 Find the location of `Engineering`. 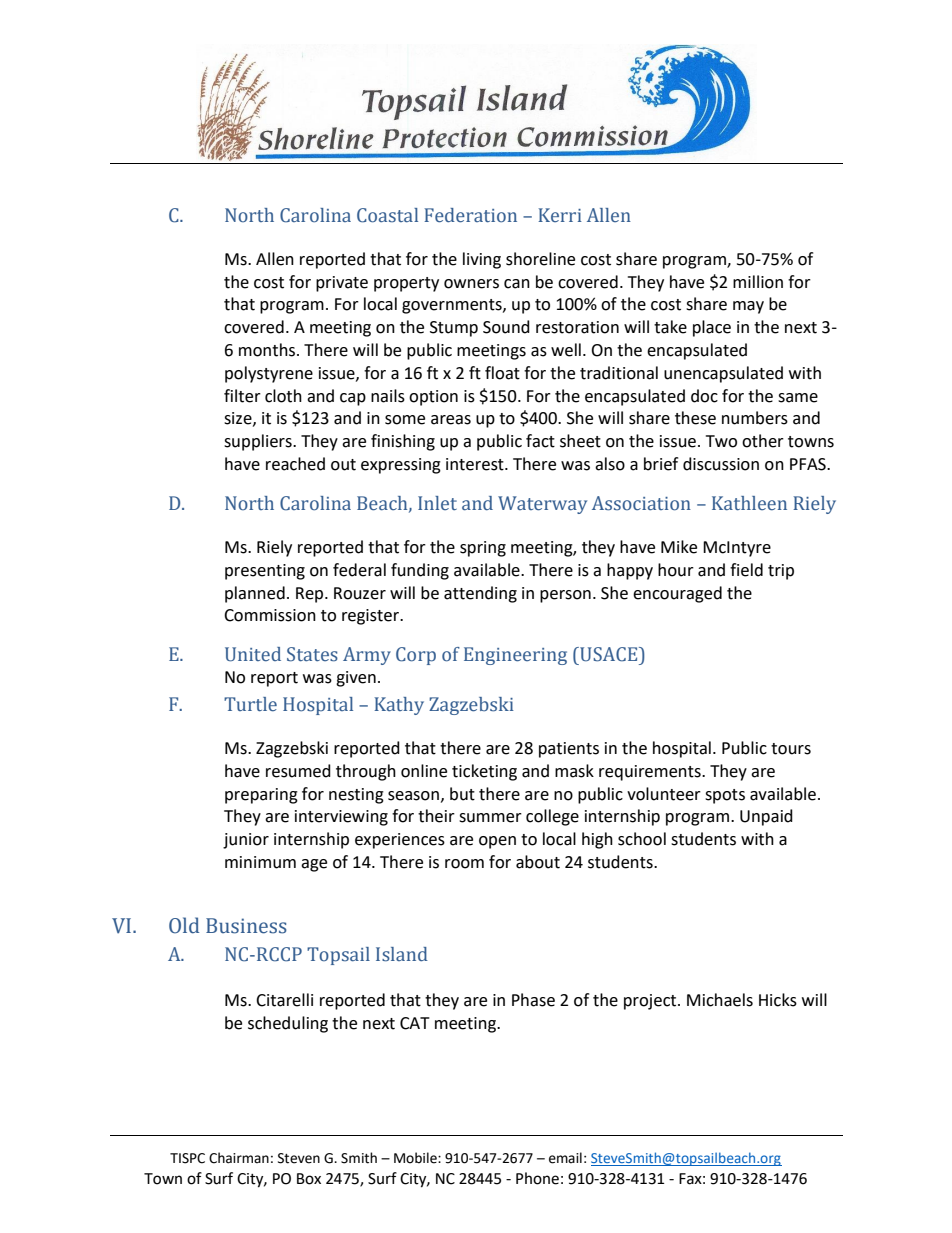

Engineering is located at coordinates (515, 656).
